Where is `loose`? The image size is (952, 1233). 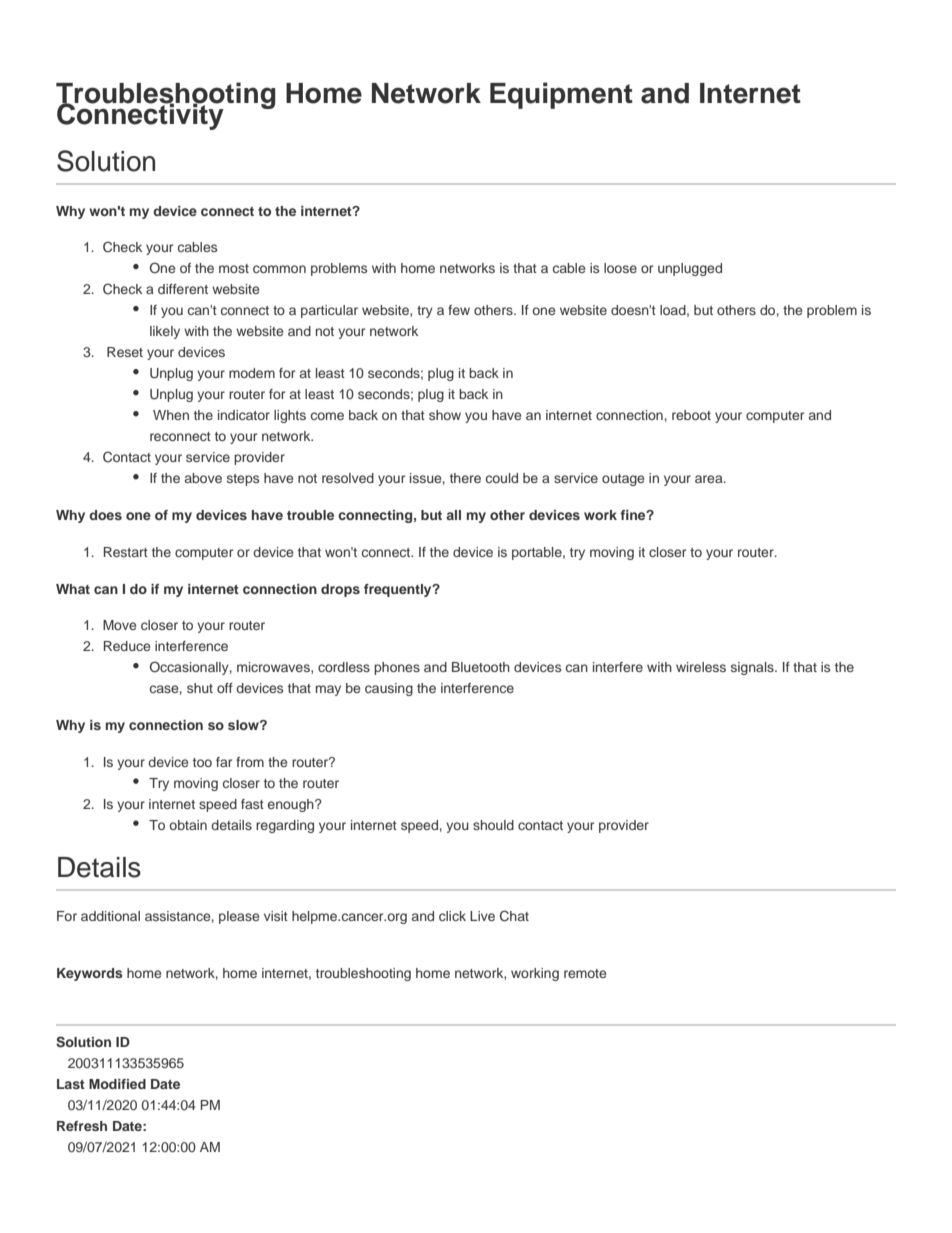 loose is located at coordinates (620, 268).
